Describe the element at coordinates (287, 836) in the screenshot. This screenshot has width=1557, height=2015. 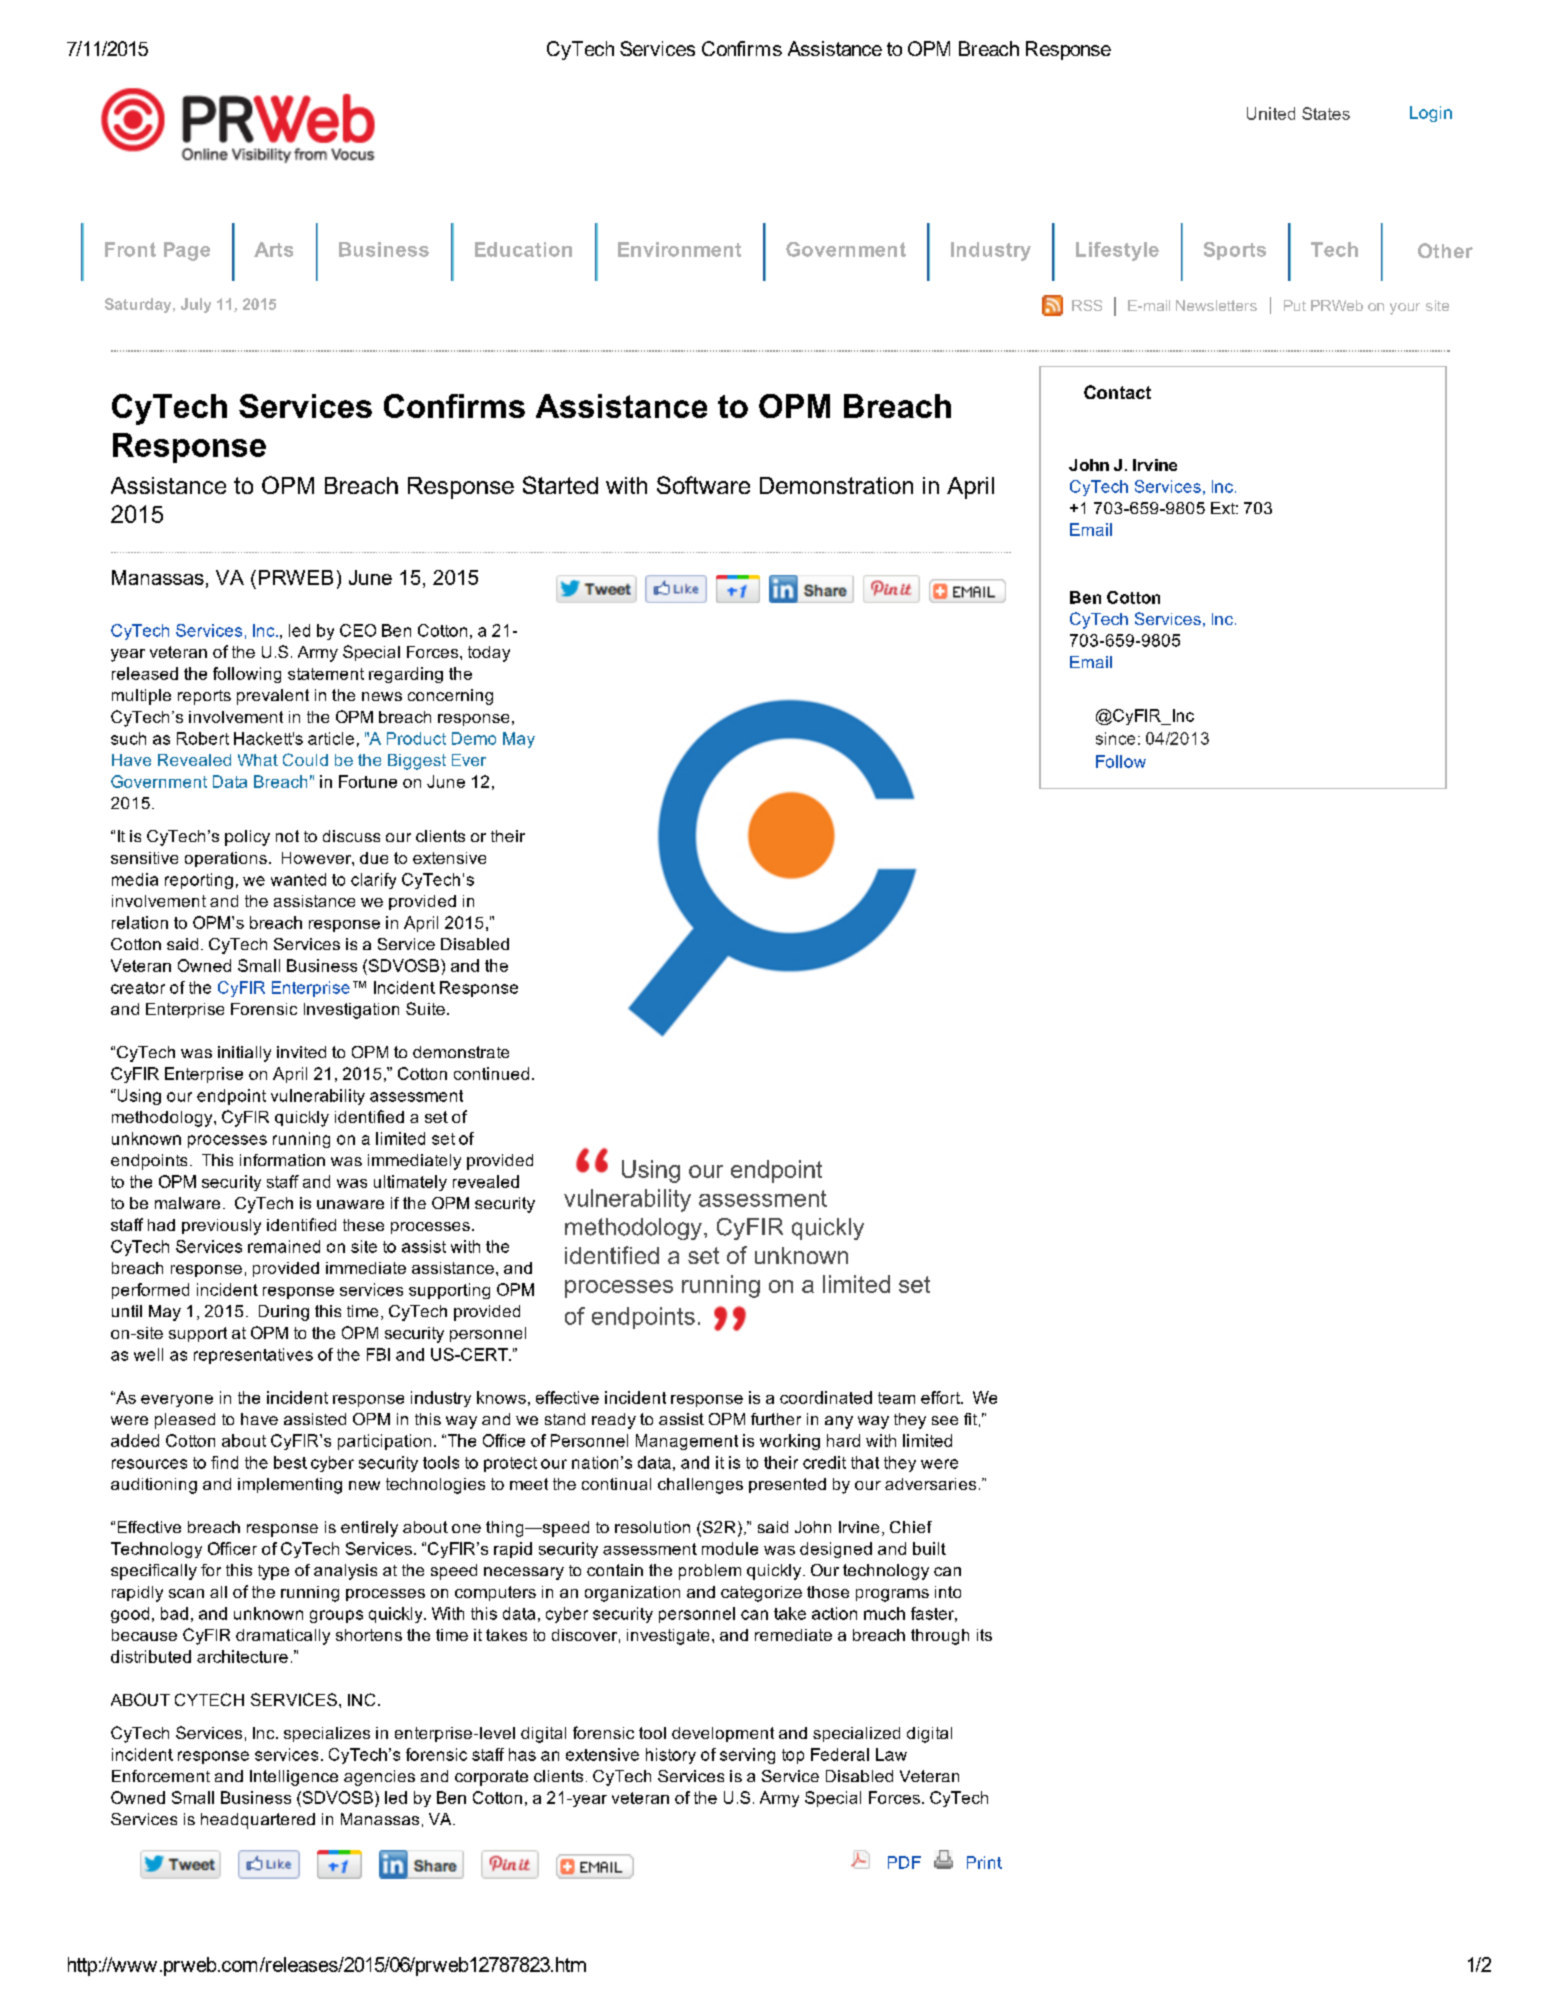
I see `not` at that location.
